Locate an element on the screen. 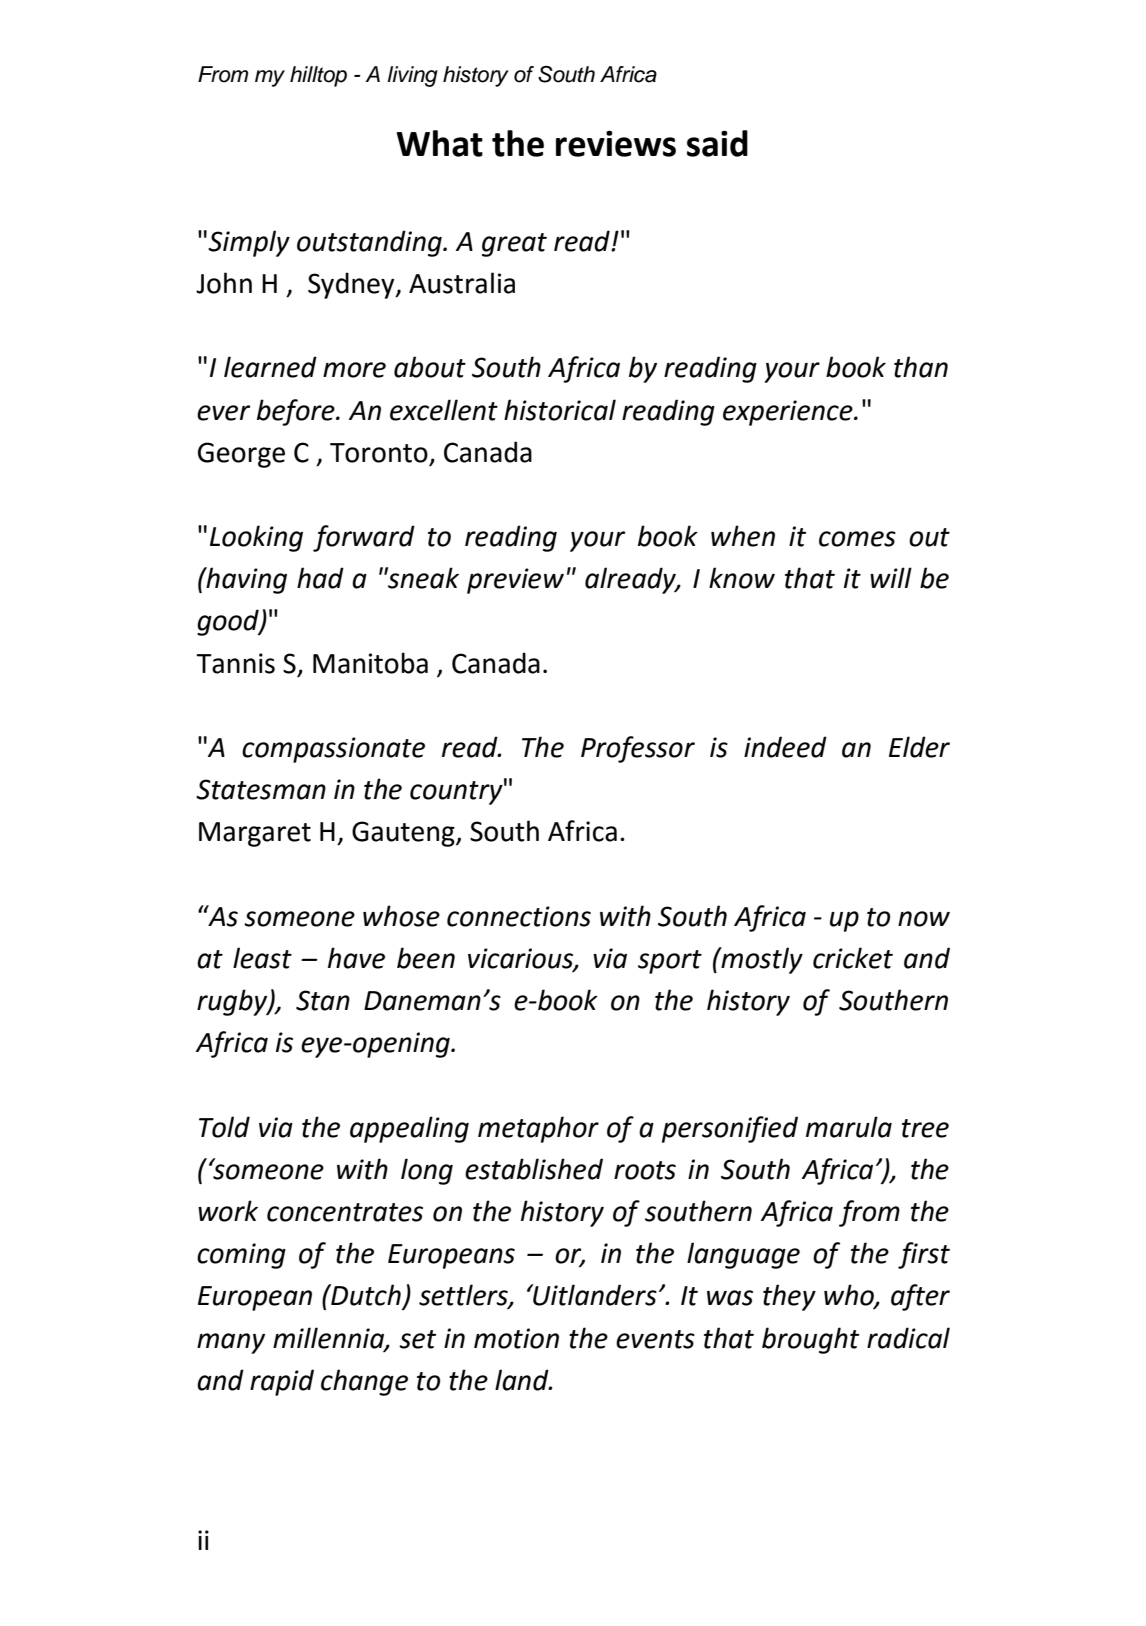 Image resolution: width=1146 pixels, height=1626 pixels. motion is located at coordinates (516, 1338).
